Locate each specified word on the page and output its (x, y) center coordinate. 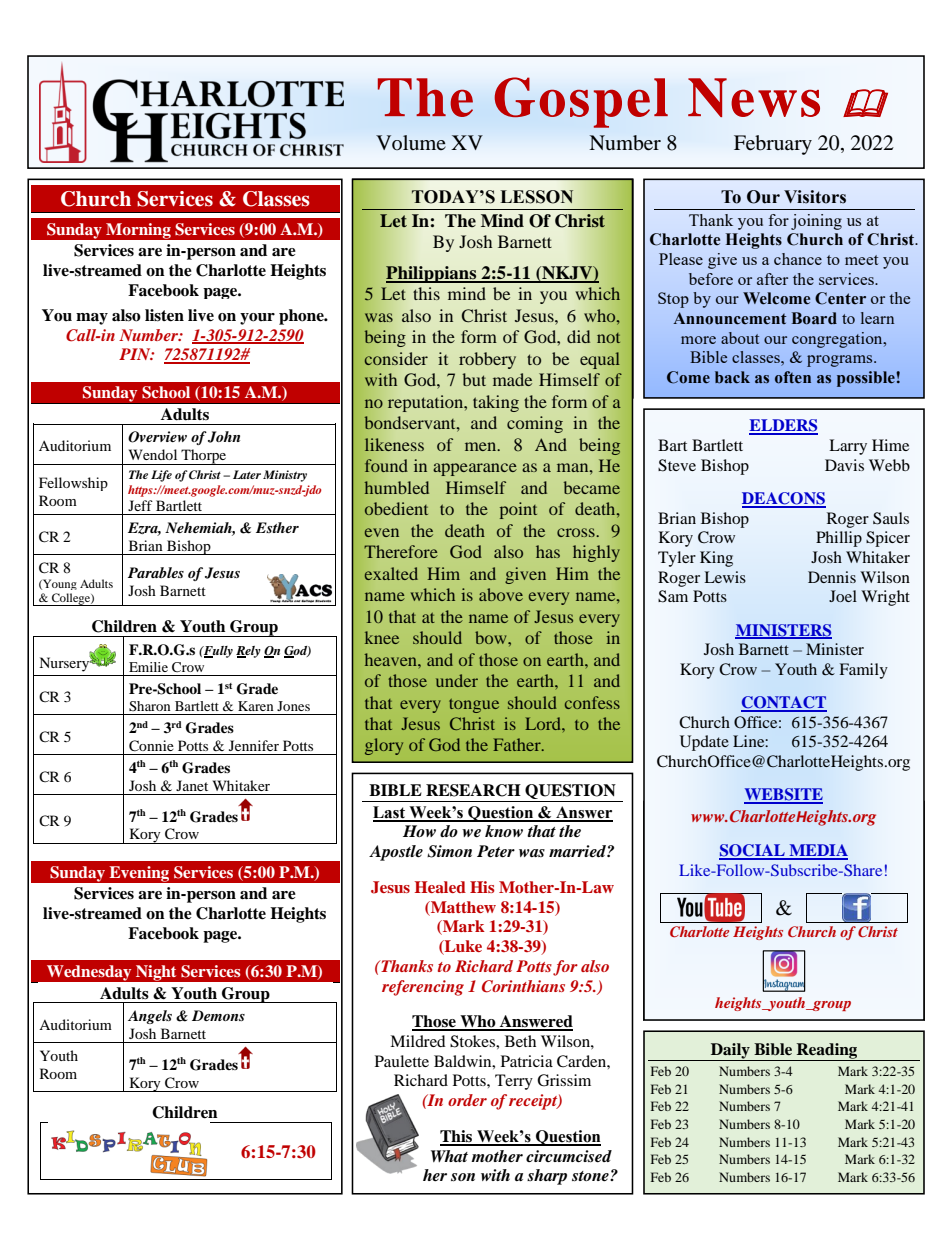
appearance (475, 469)
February (773, 145)
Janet (192, 785)
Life (161, 476)
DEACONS (784, 499)
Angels (150, 1017)
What (449, 1156)
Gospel (581, 102)
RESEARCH (473, 790)
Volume (411, 142)
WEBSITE (783, 795)
